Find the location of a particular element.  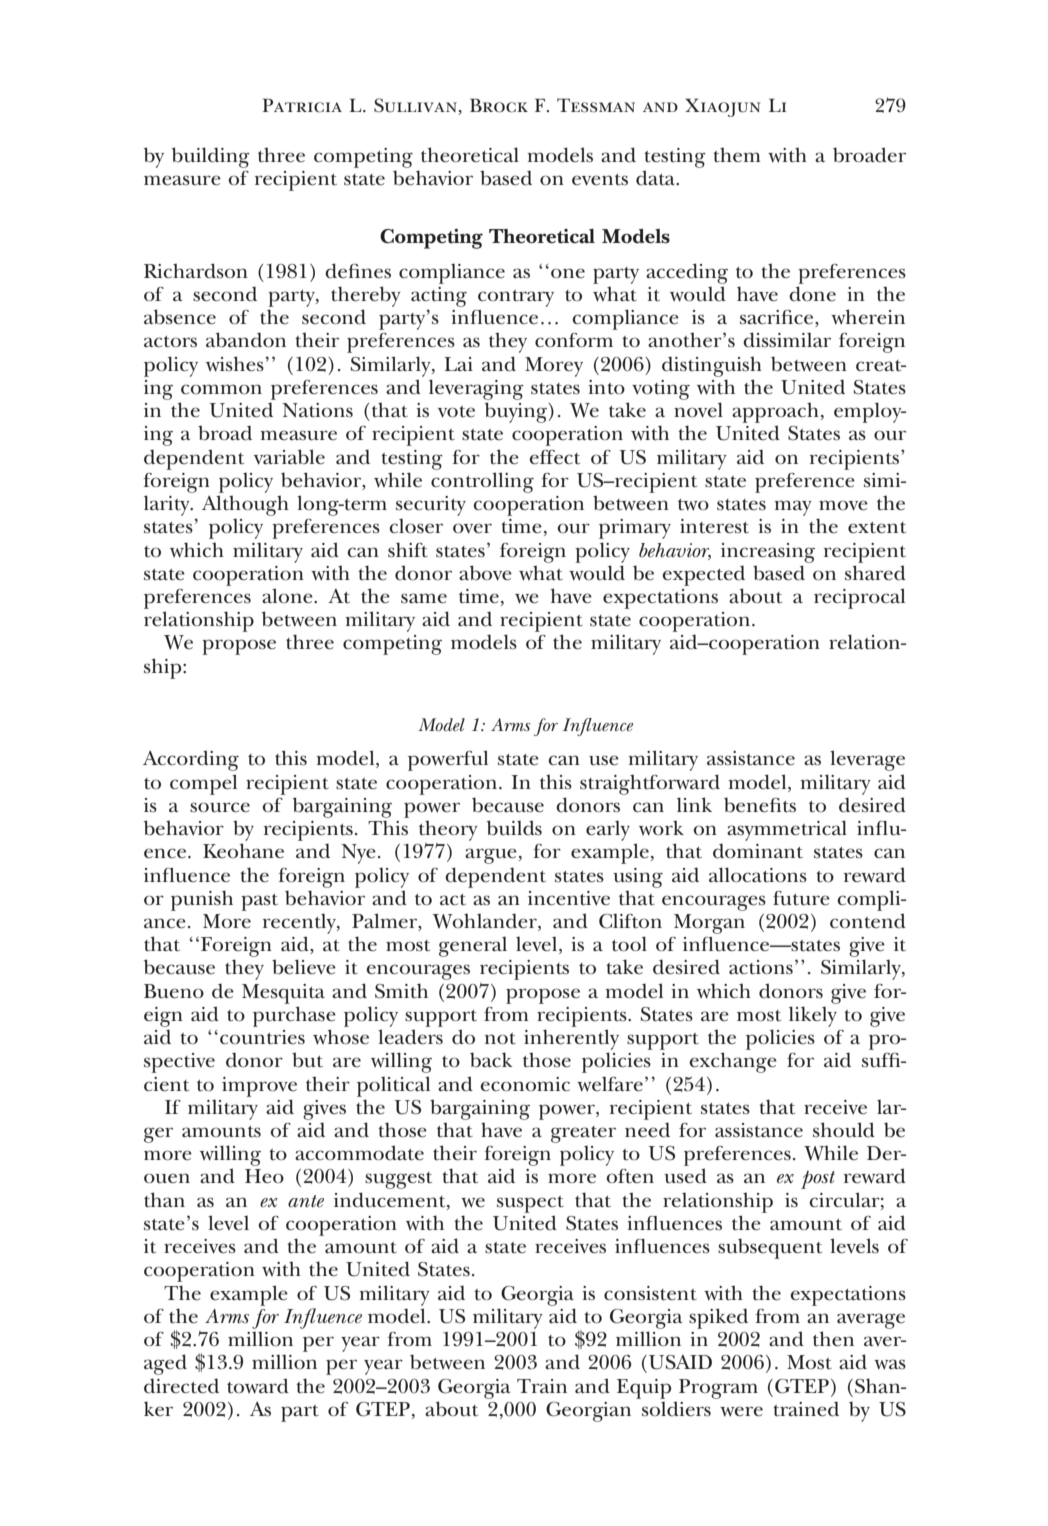

general is located at coordinates (473, 947).
